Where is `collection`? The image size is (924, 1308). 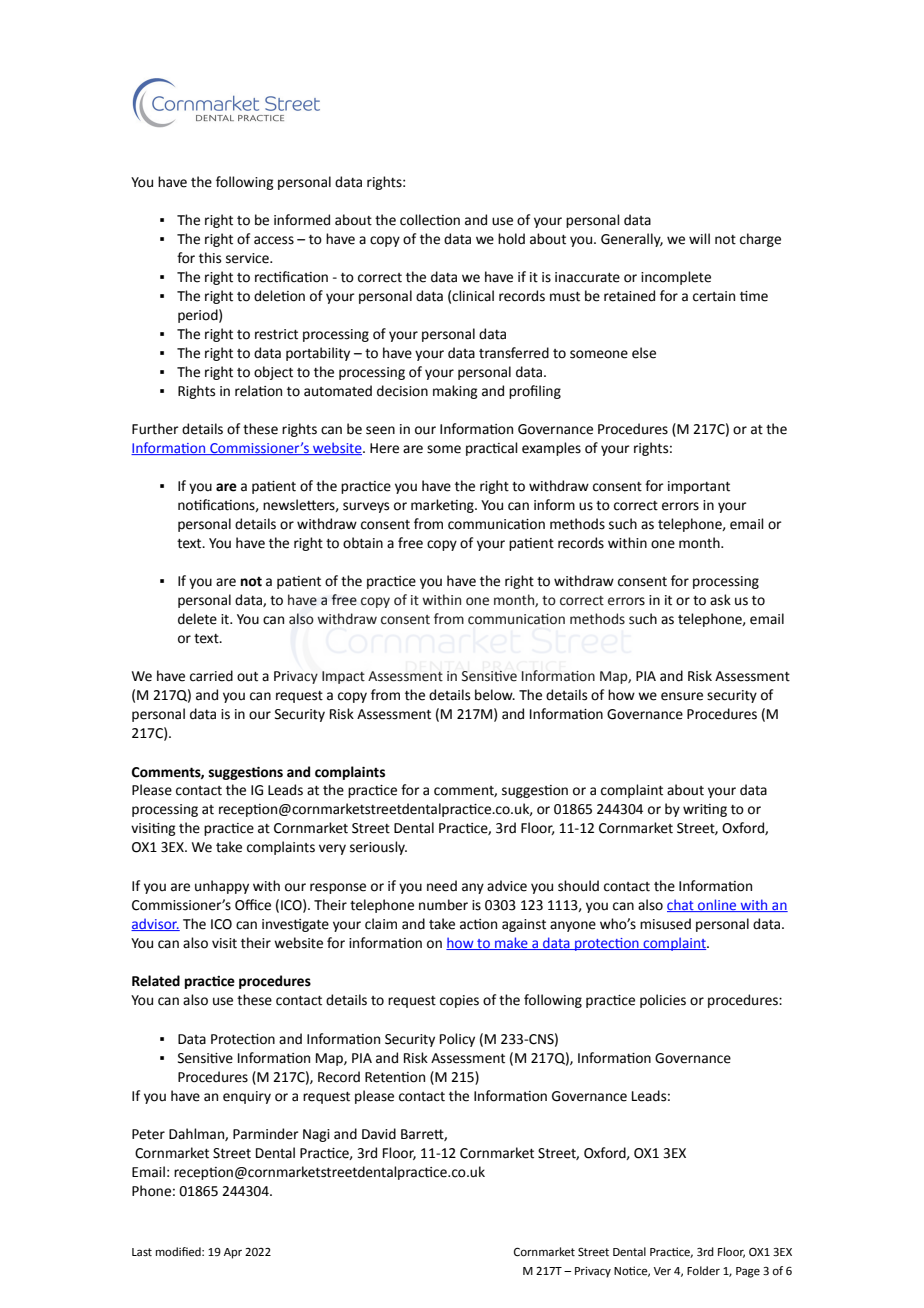
collection is located at coordinates (430, 220).
